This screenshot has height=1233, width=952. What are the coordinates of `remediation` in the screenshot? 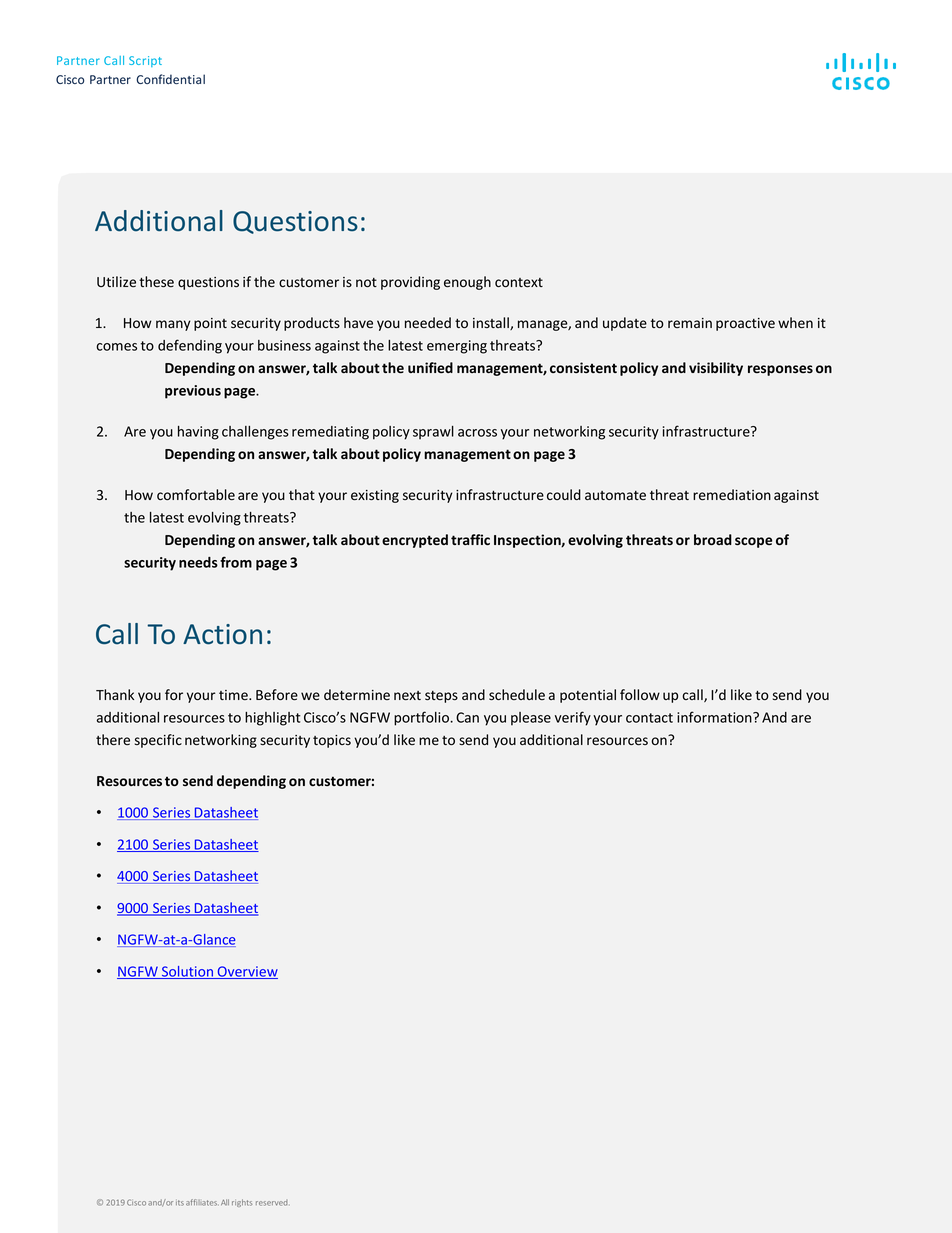 It's located at (732, 495).
